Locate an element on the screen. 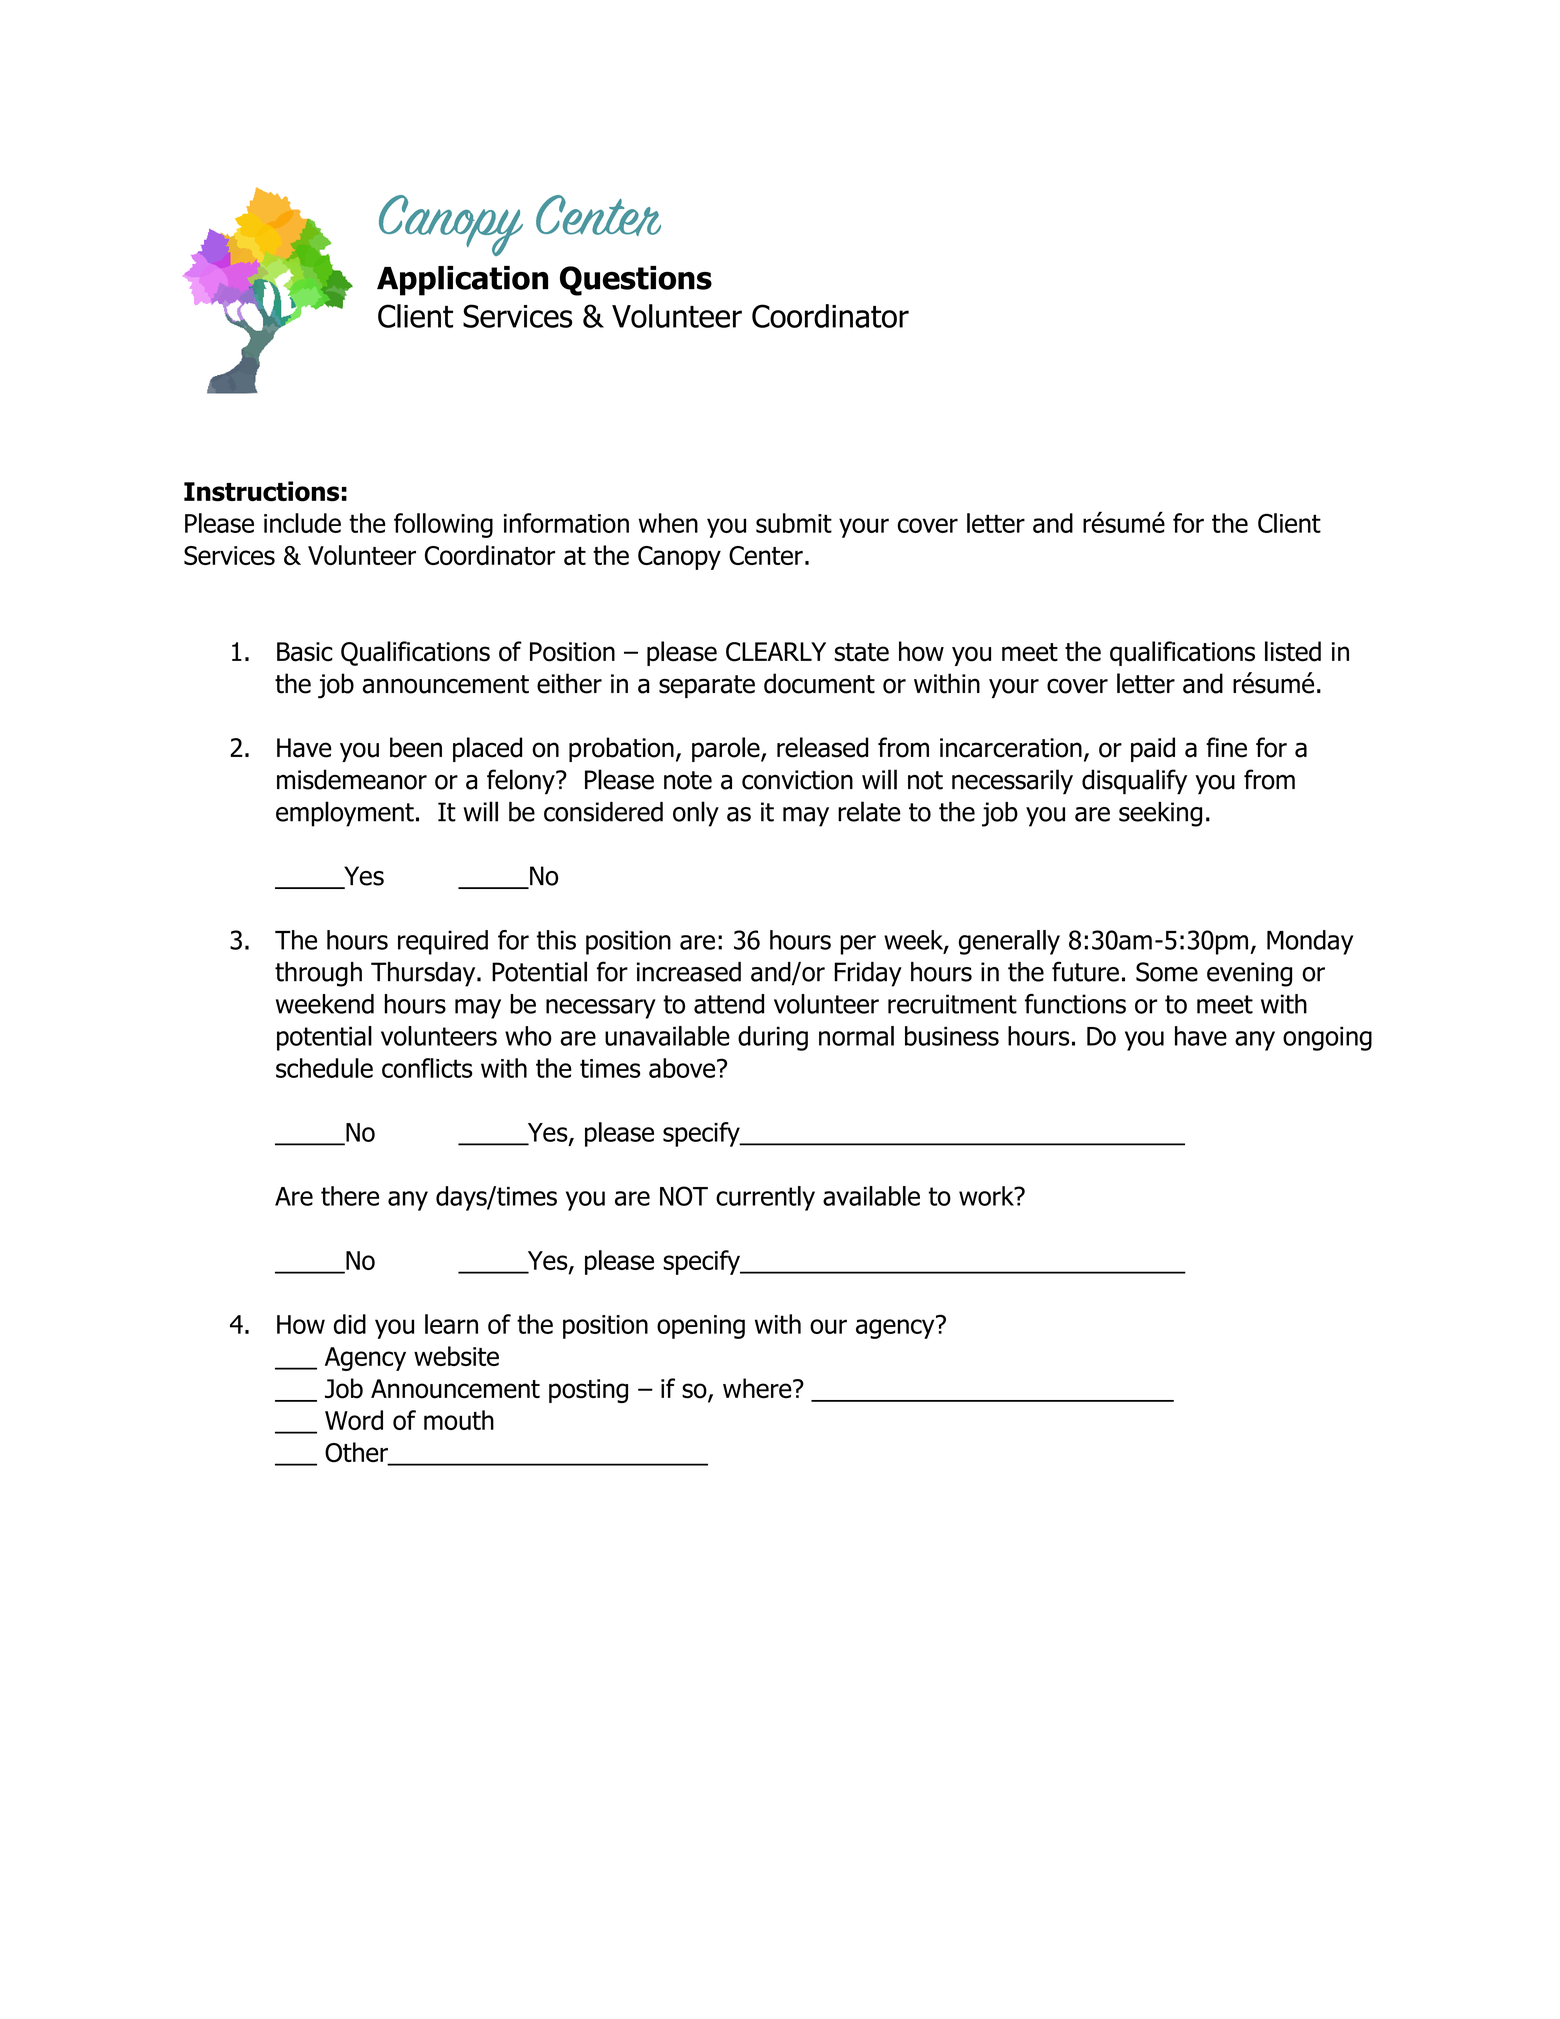 Image resolution: width=1560 pixels, height=2019 pixels. employment is located at coordinates (345, 814).
